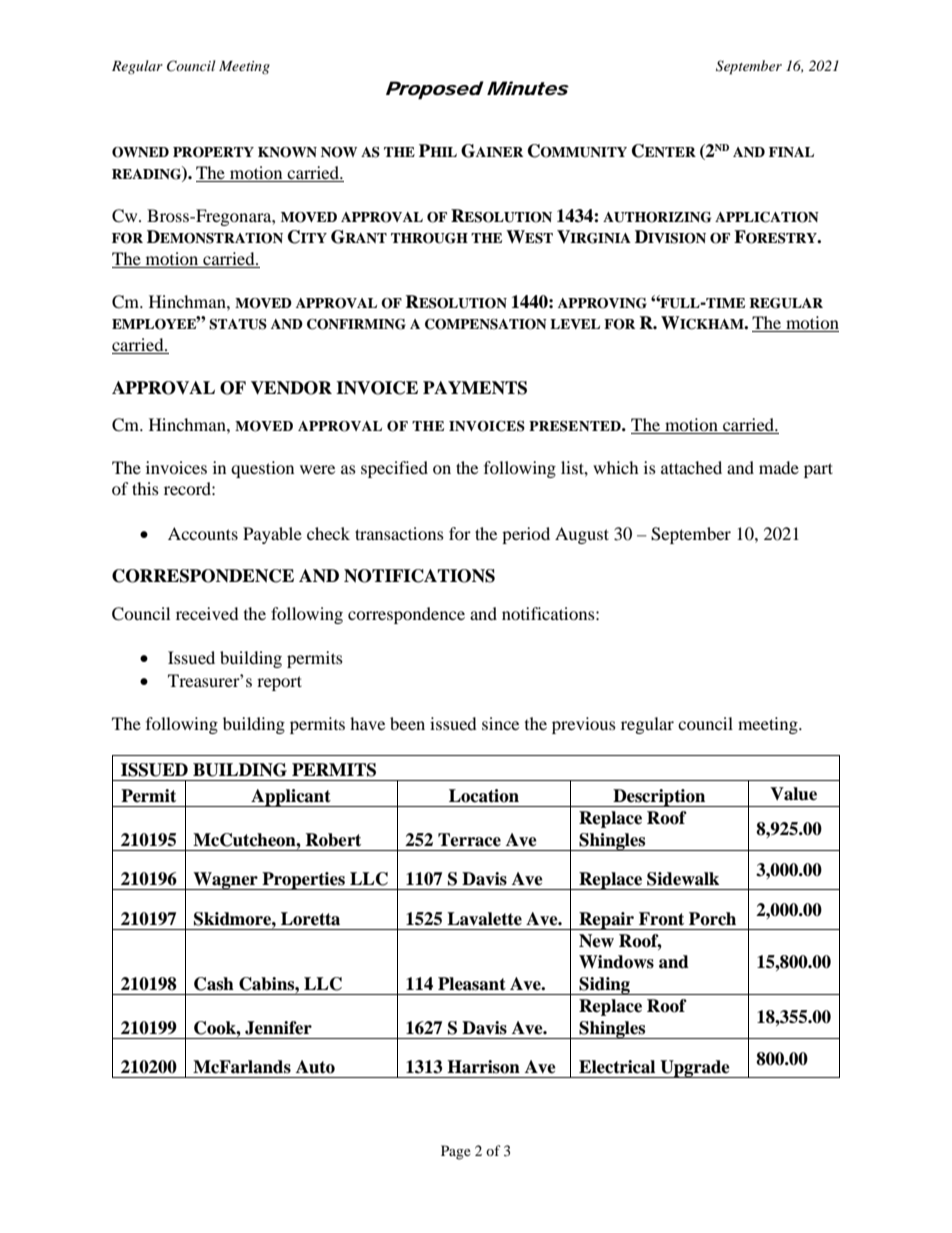 The image size is (952, 1233). Describe the element at coordinates (456, 1152) in the screenshot. I see `Page` at that location.
